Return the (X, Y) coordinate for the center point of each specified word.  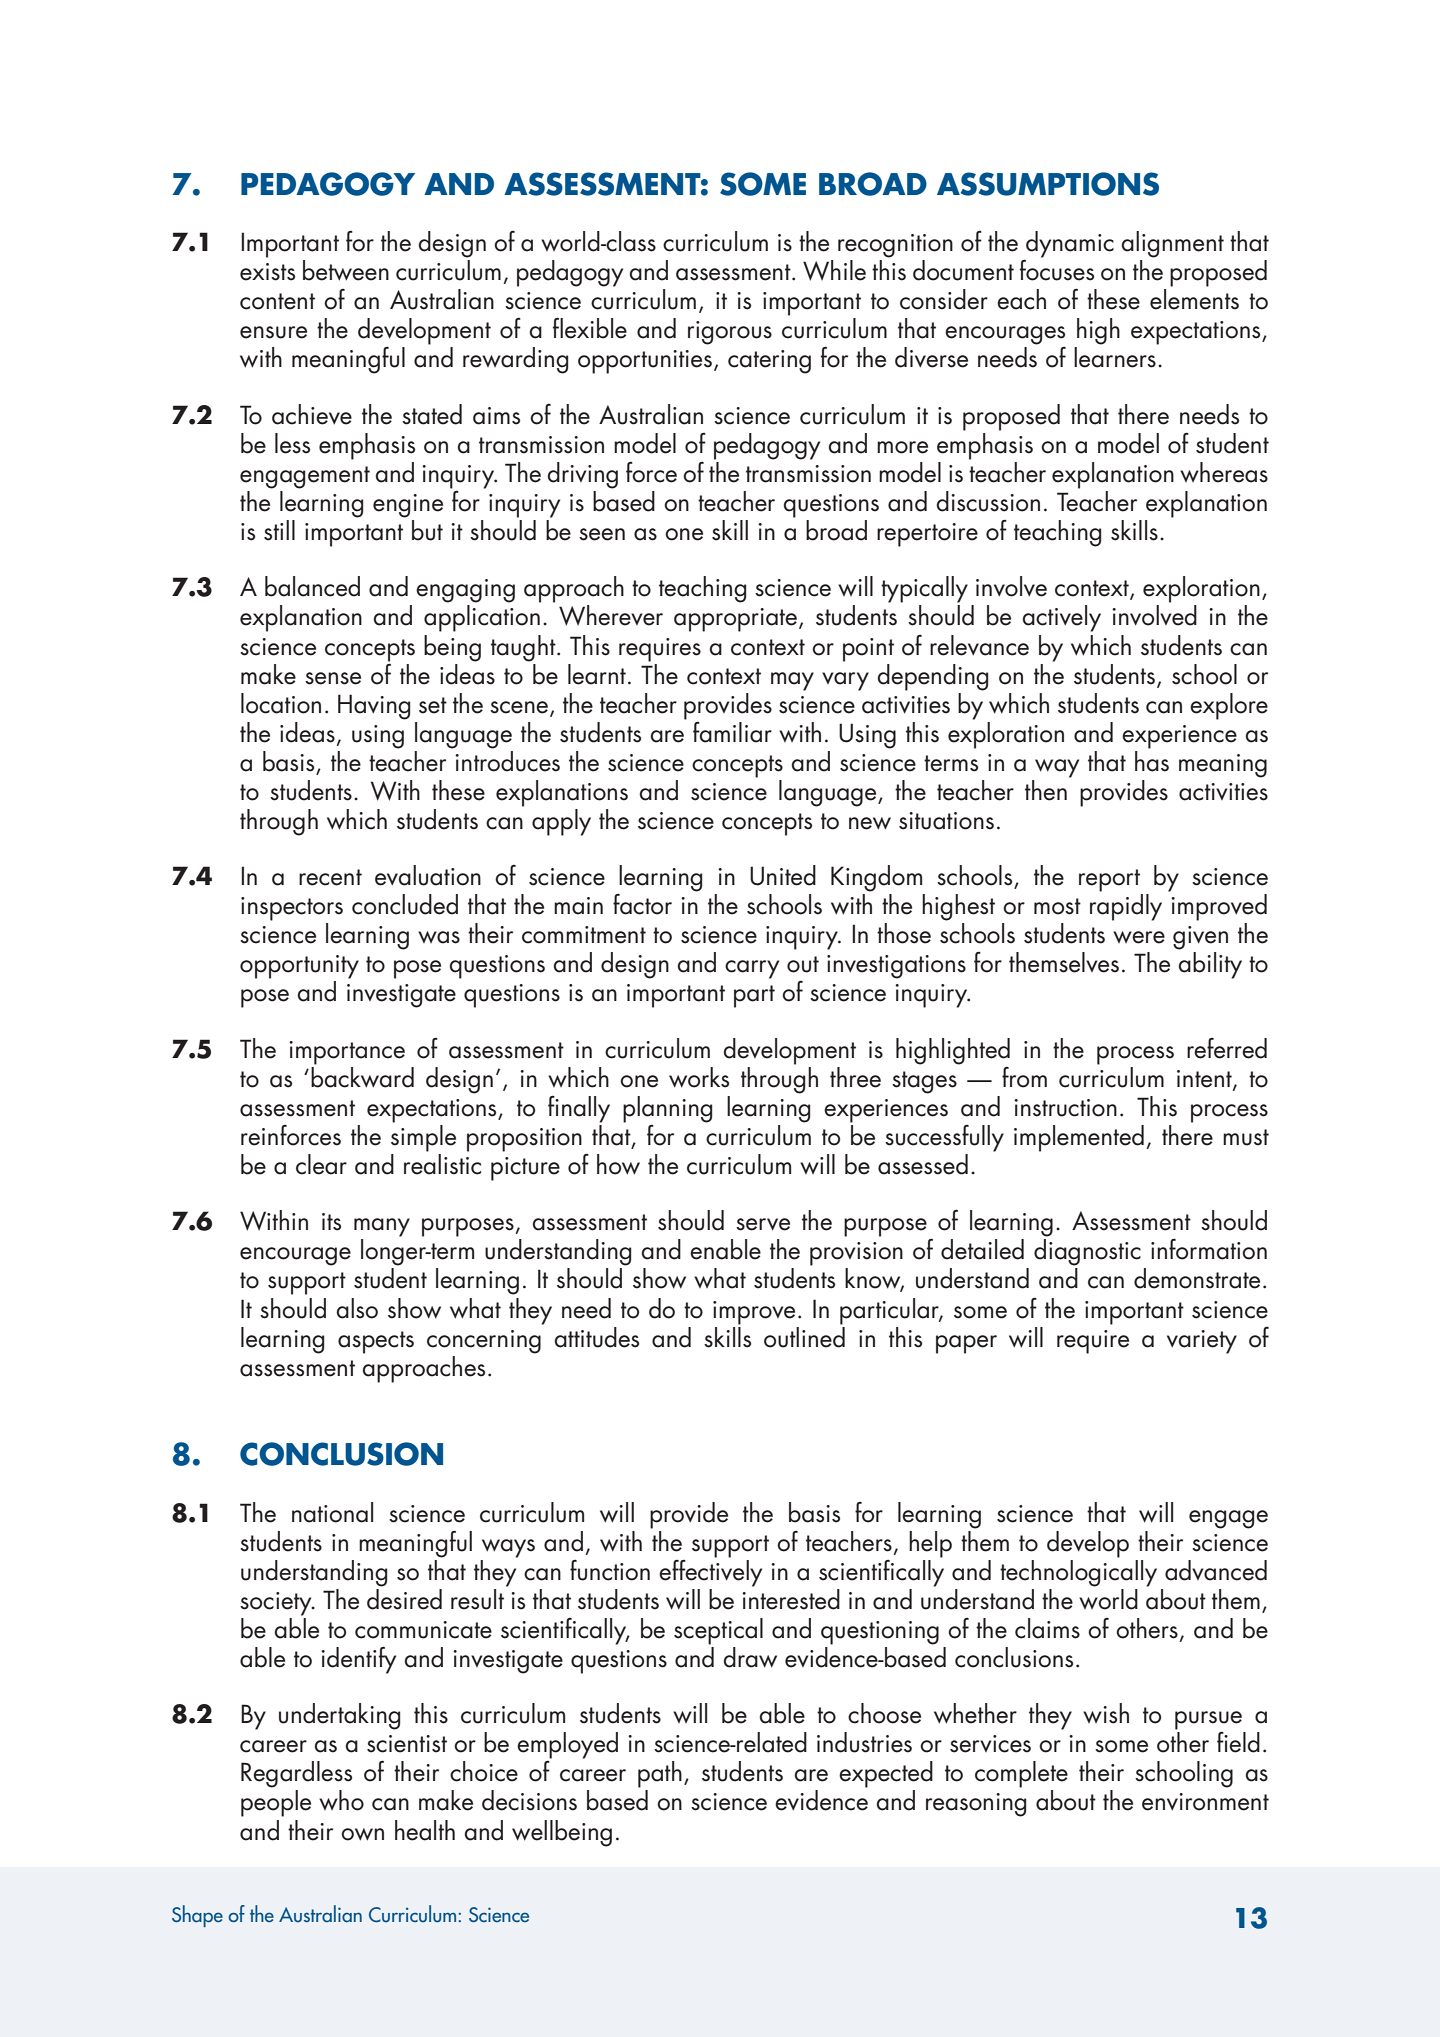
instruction (1065, 1108)
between (346, 270)
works (699, 1077)
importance (347, 1053)
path (660, 1774)
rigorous (730, 333)
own (362, 1834)
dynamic (1069, 245)
